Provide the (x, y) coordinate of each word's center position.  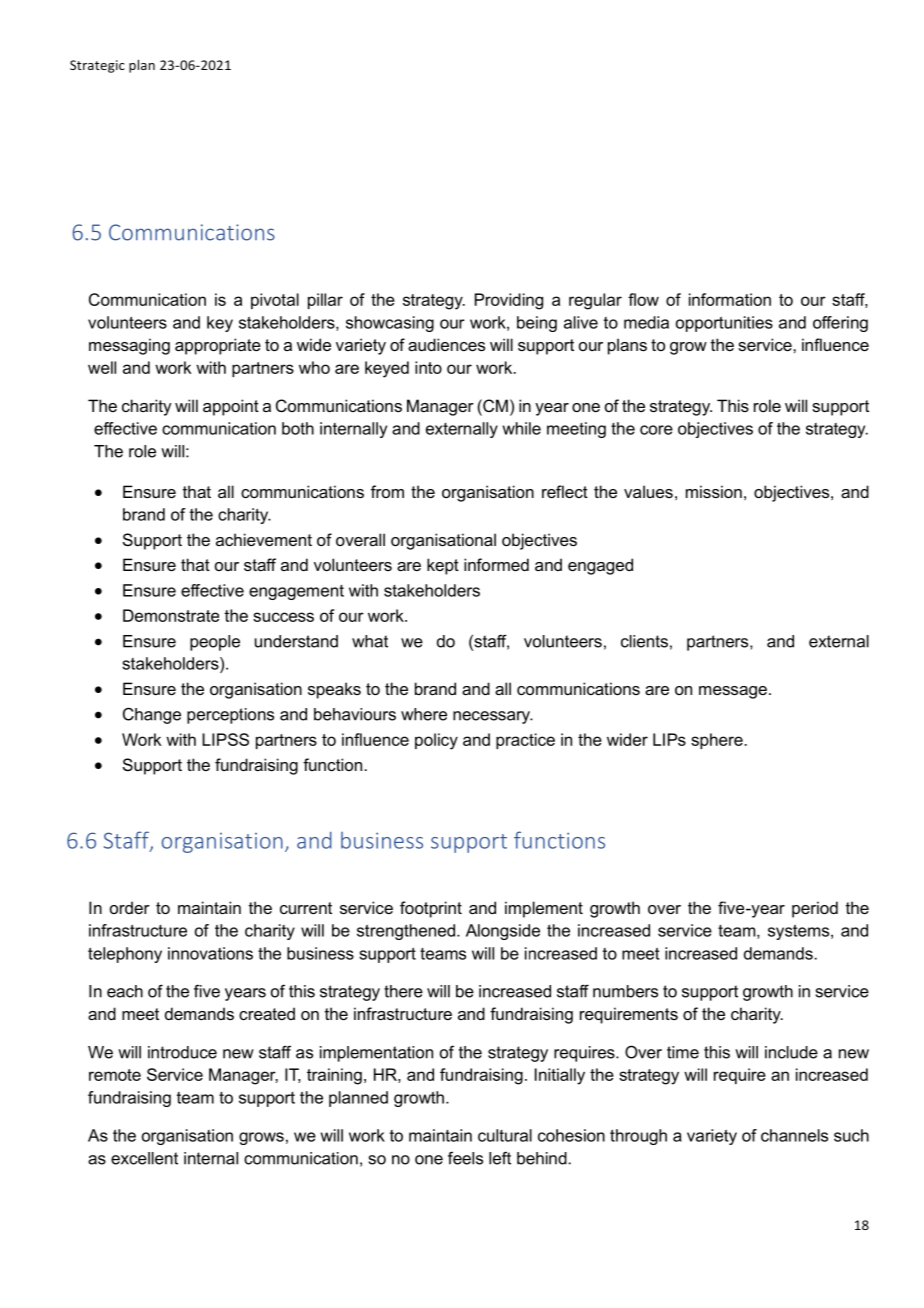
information (730, 299)
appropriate (218, 346)
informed (496, 564)
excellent (144, 1158)
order (130, 907)
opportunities (724, 324)
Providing (509, 301)
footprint (431, 909)
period (815, 909)
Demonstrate (171, 615)
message (733, 692)
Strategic (97, 66)
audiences (446, 344)
